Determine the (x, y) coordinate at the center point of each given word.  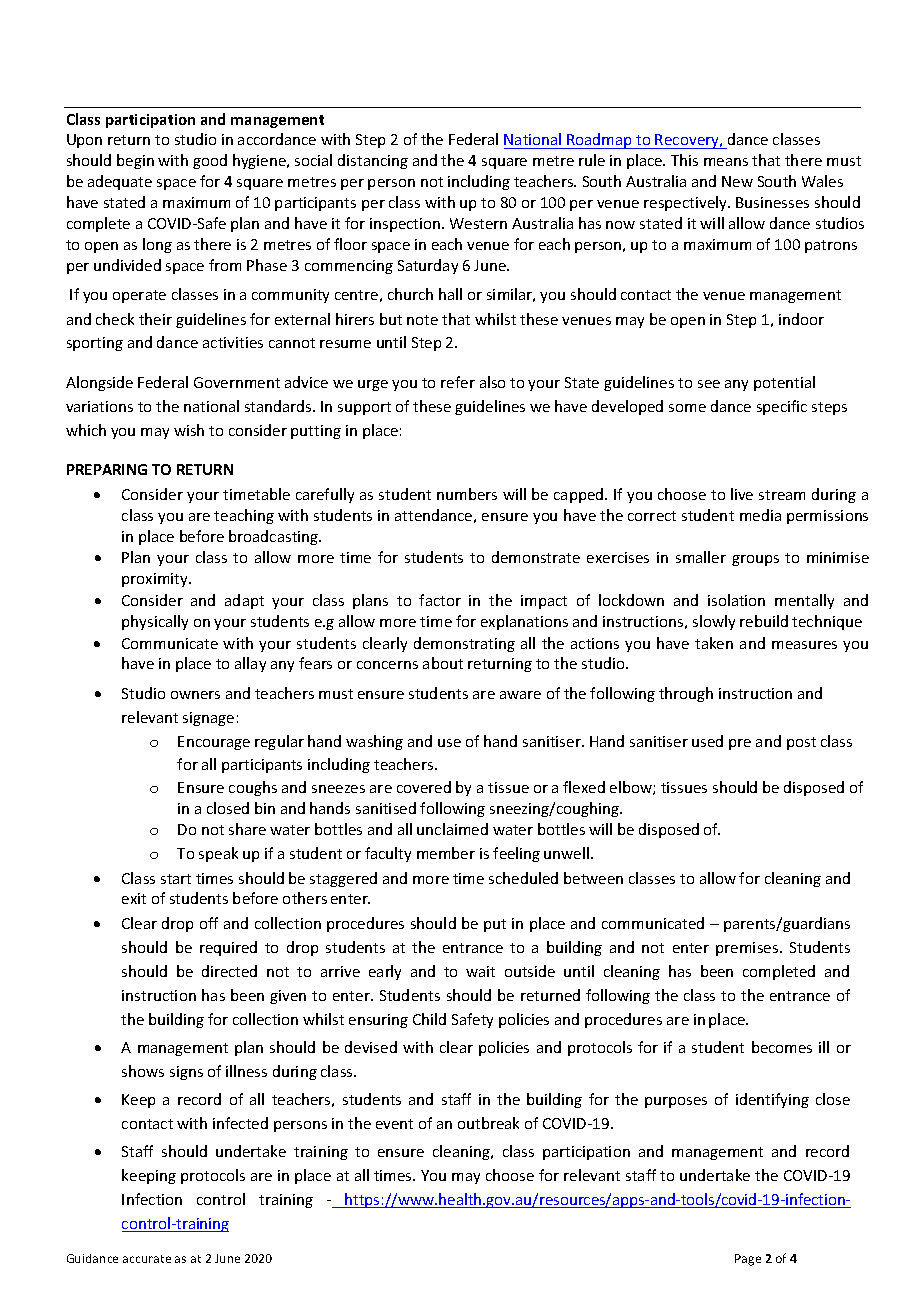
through (686, 694)
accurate (147, 1259)
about (443, 663)
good (210, 161)
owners (195, 695)
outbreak (488, 1123)
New (737, 181)
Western (478, 223)
